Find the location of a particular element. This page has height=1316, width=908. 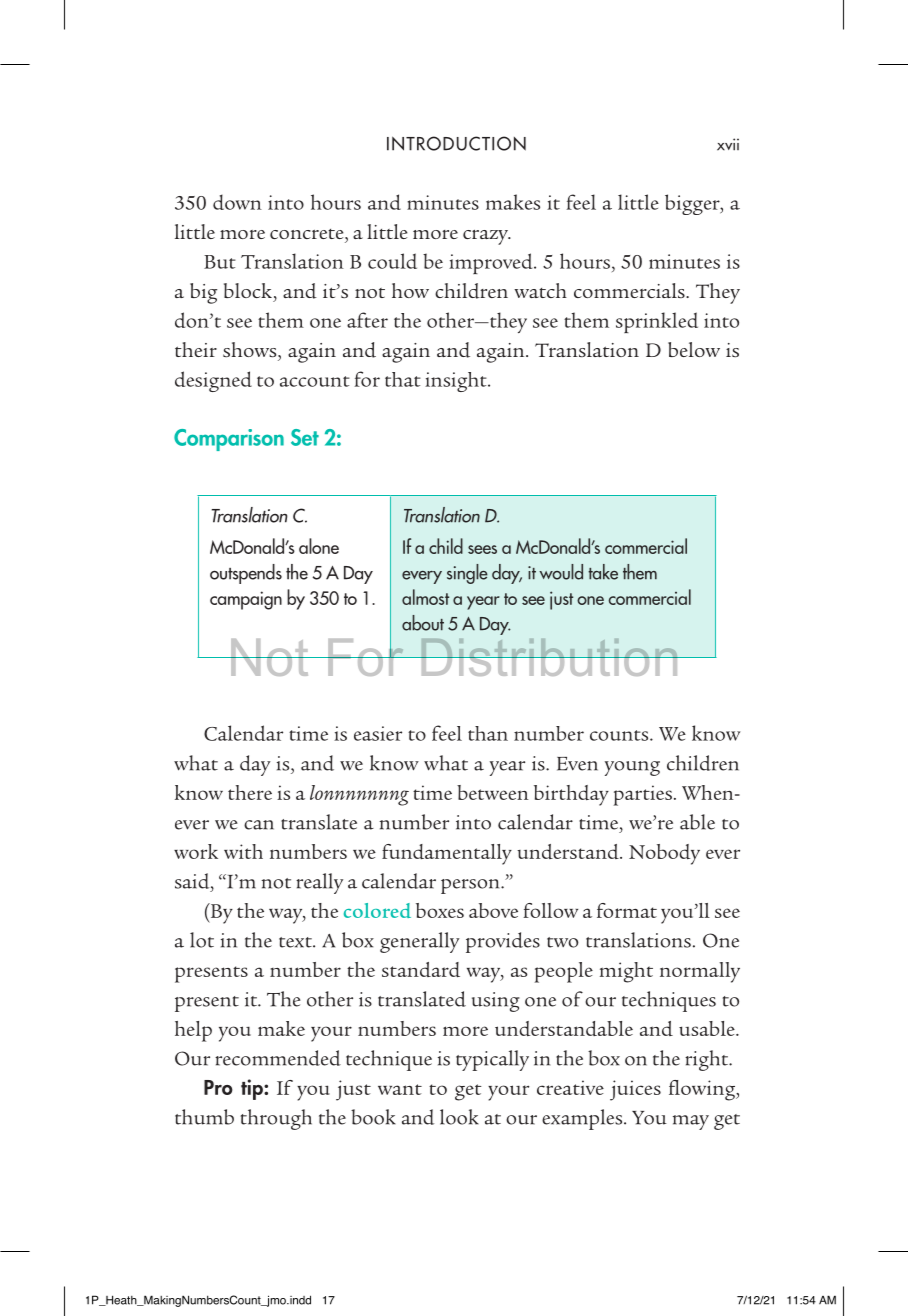

Comparison is located at coordinates (229, 440).
